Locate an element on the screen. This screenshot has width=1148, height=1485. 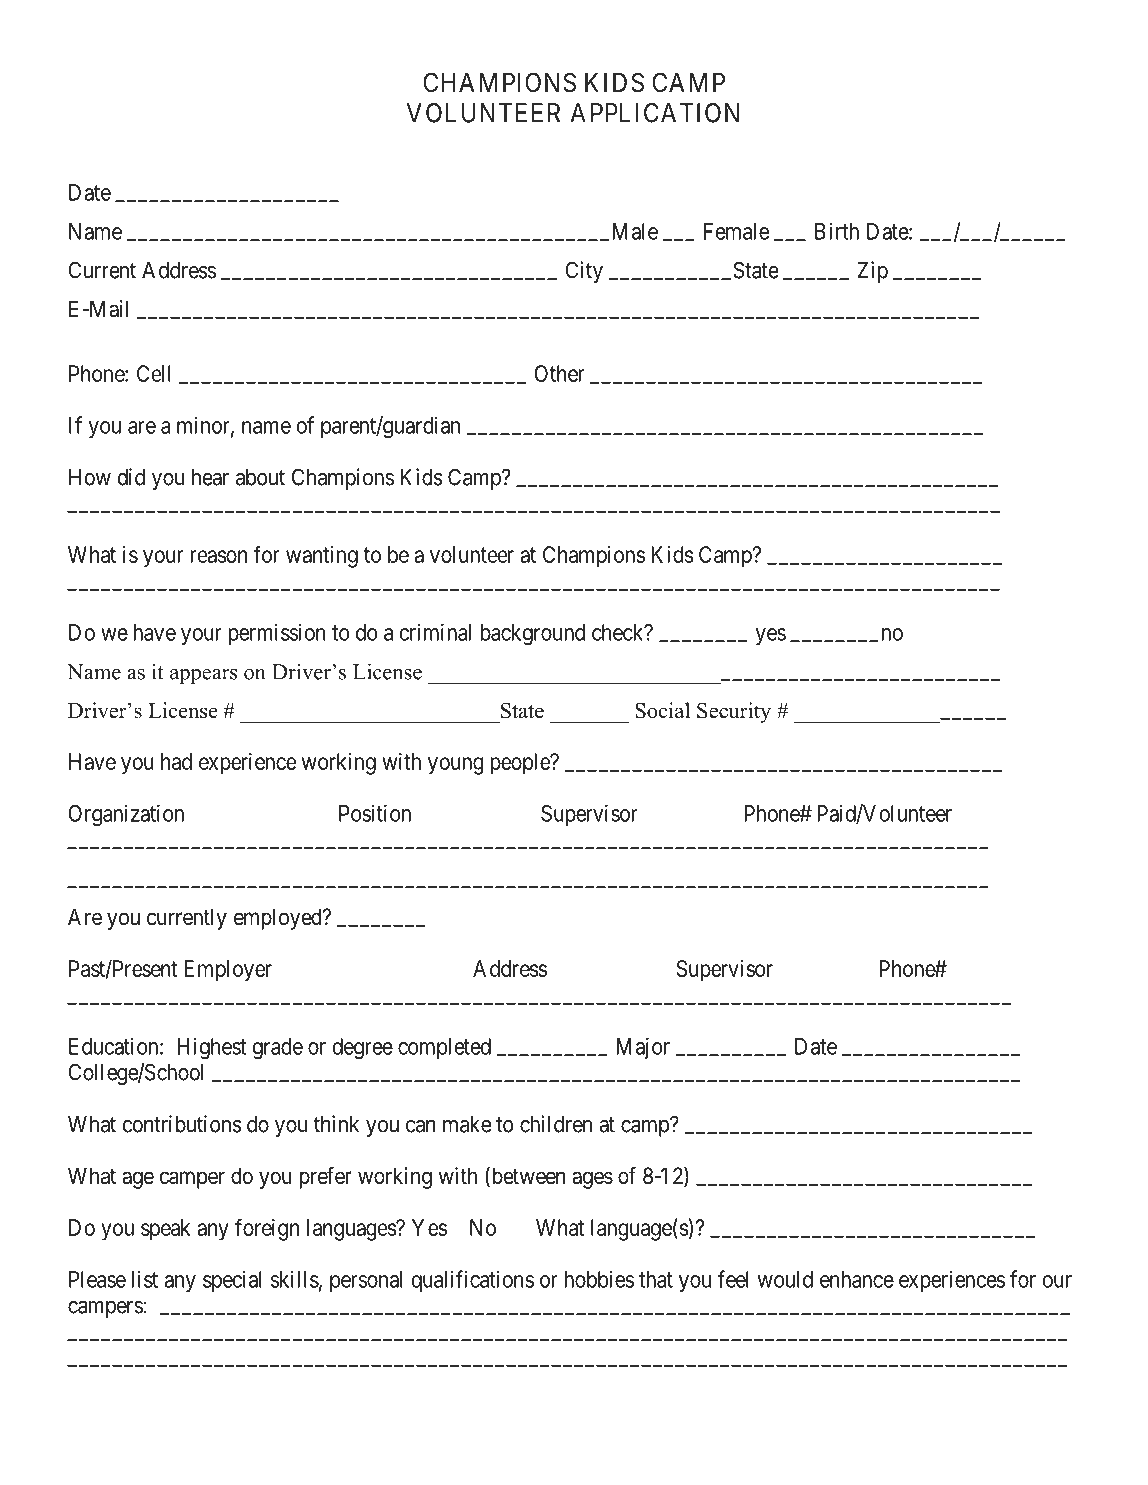
appears is located at coordinates (203, 676).
